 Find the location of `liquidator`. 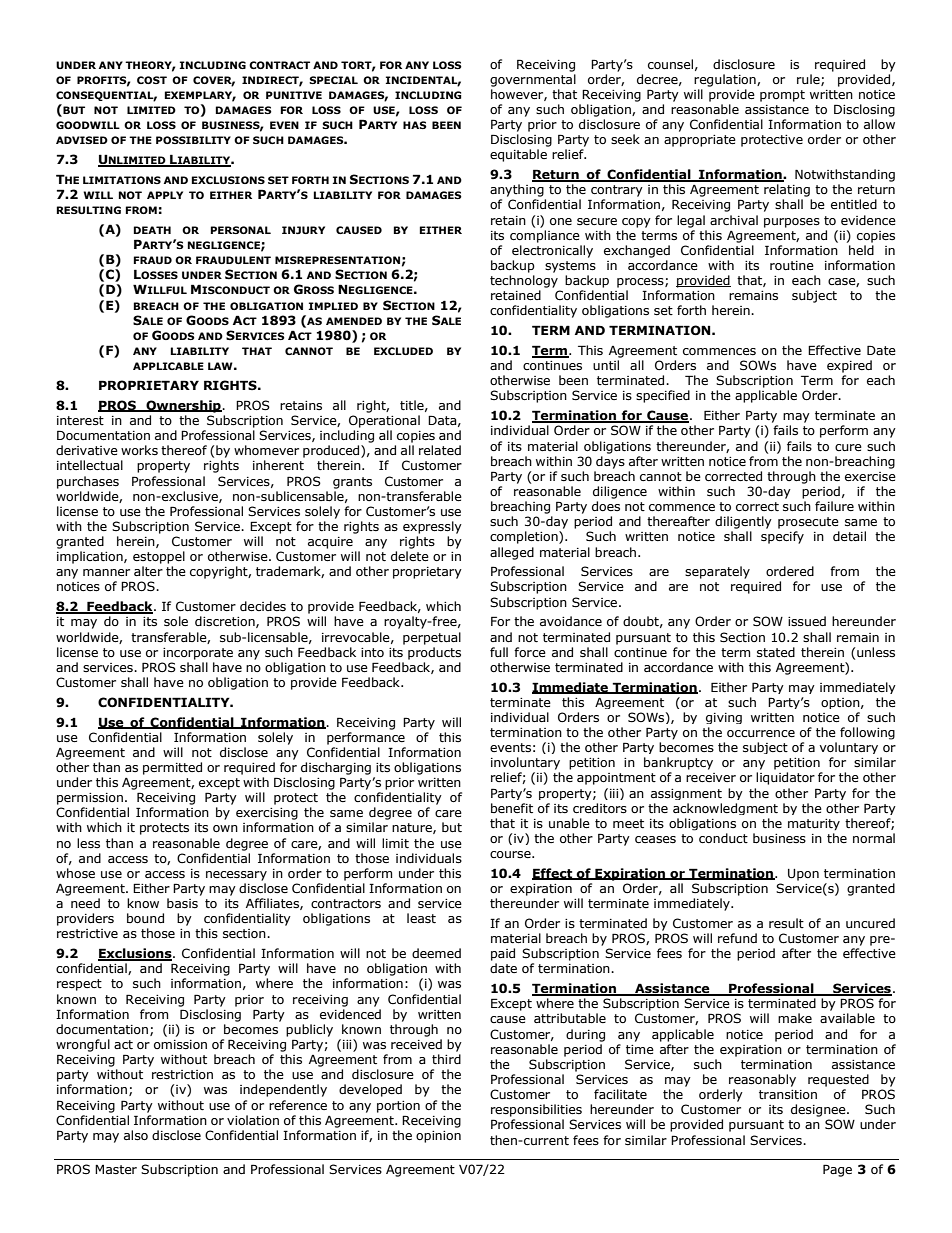

liquidator is located at coordinates (785, 778).
